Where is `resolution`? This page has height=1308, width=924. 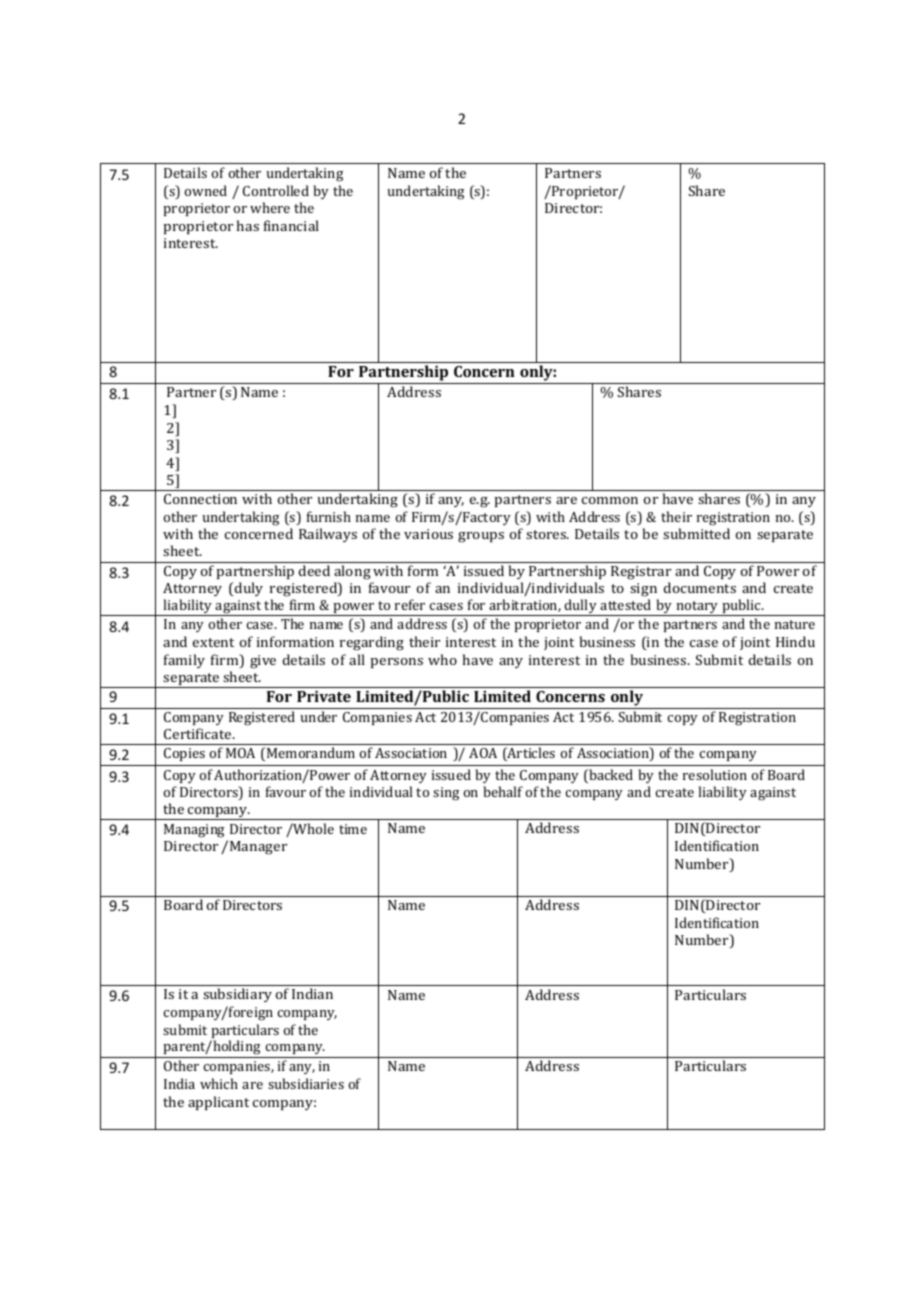 resolution is located at coordinates (715, 774).
